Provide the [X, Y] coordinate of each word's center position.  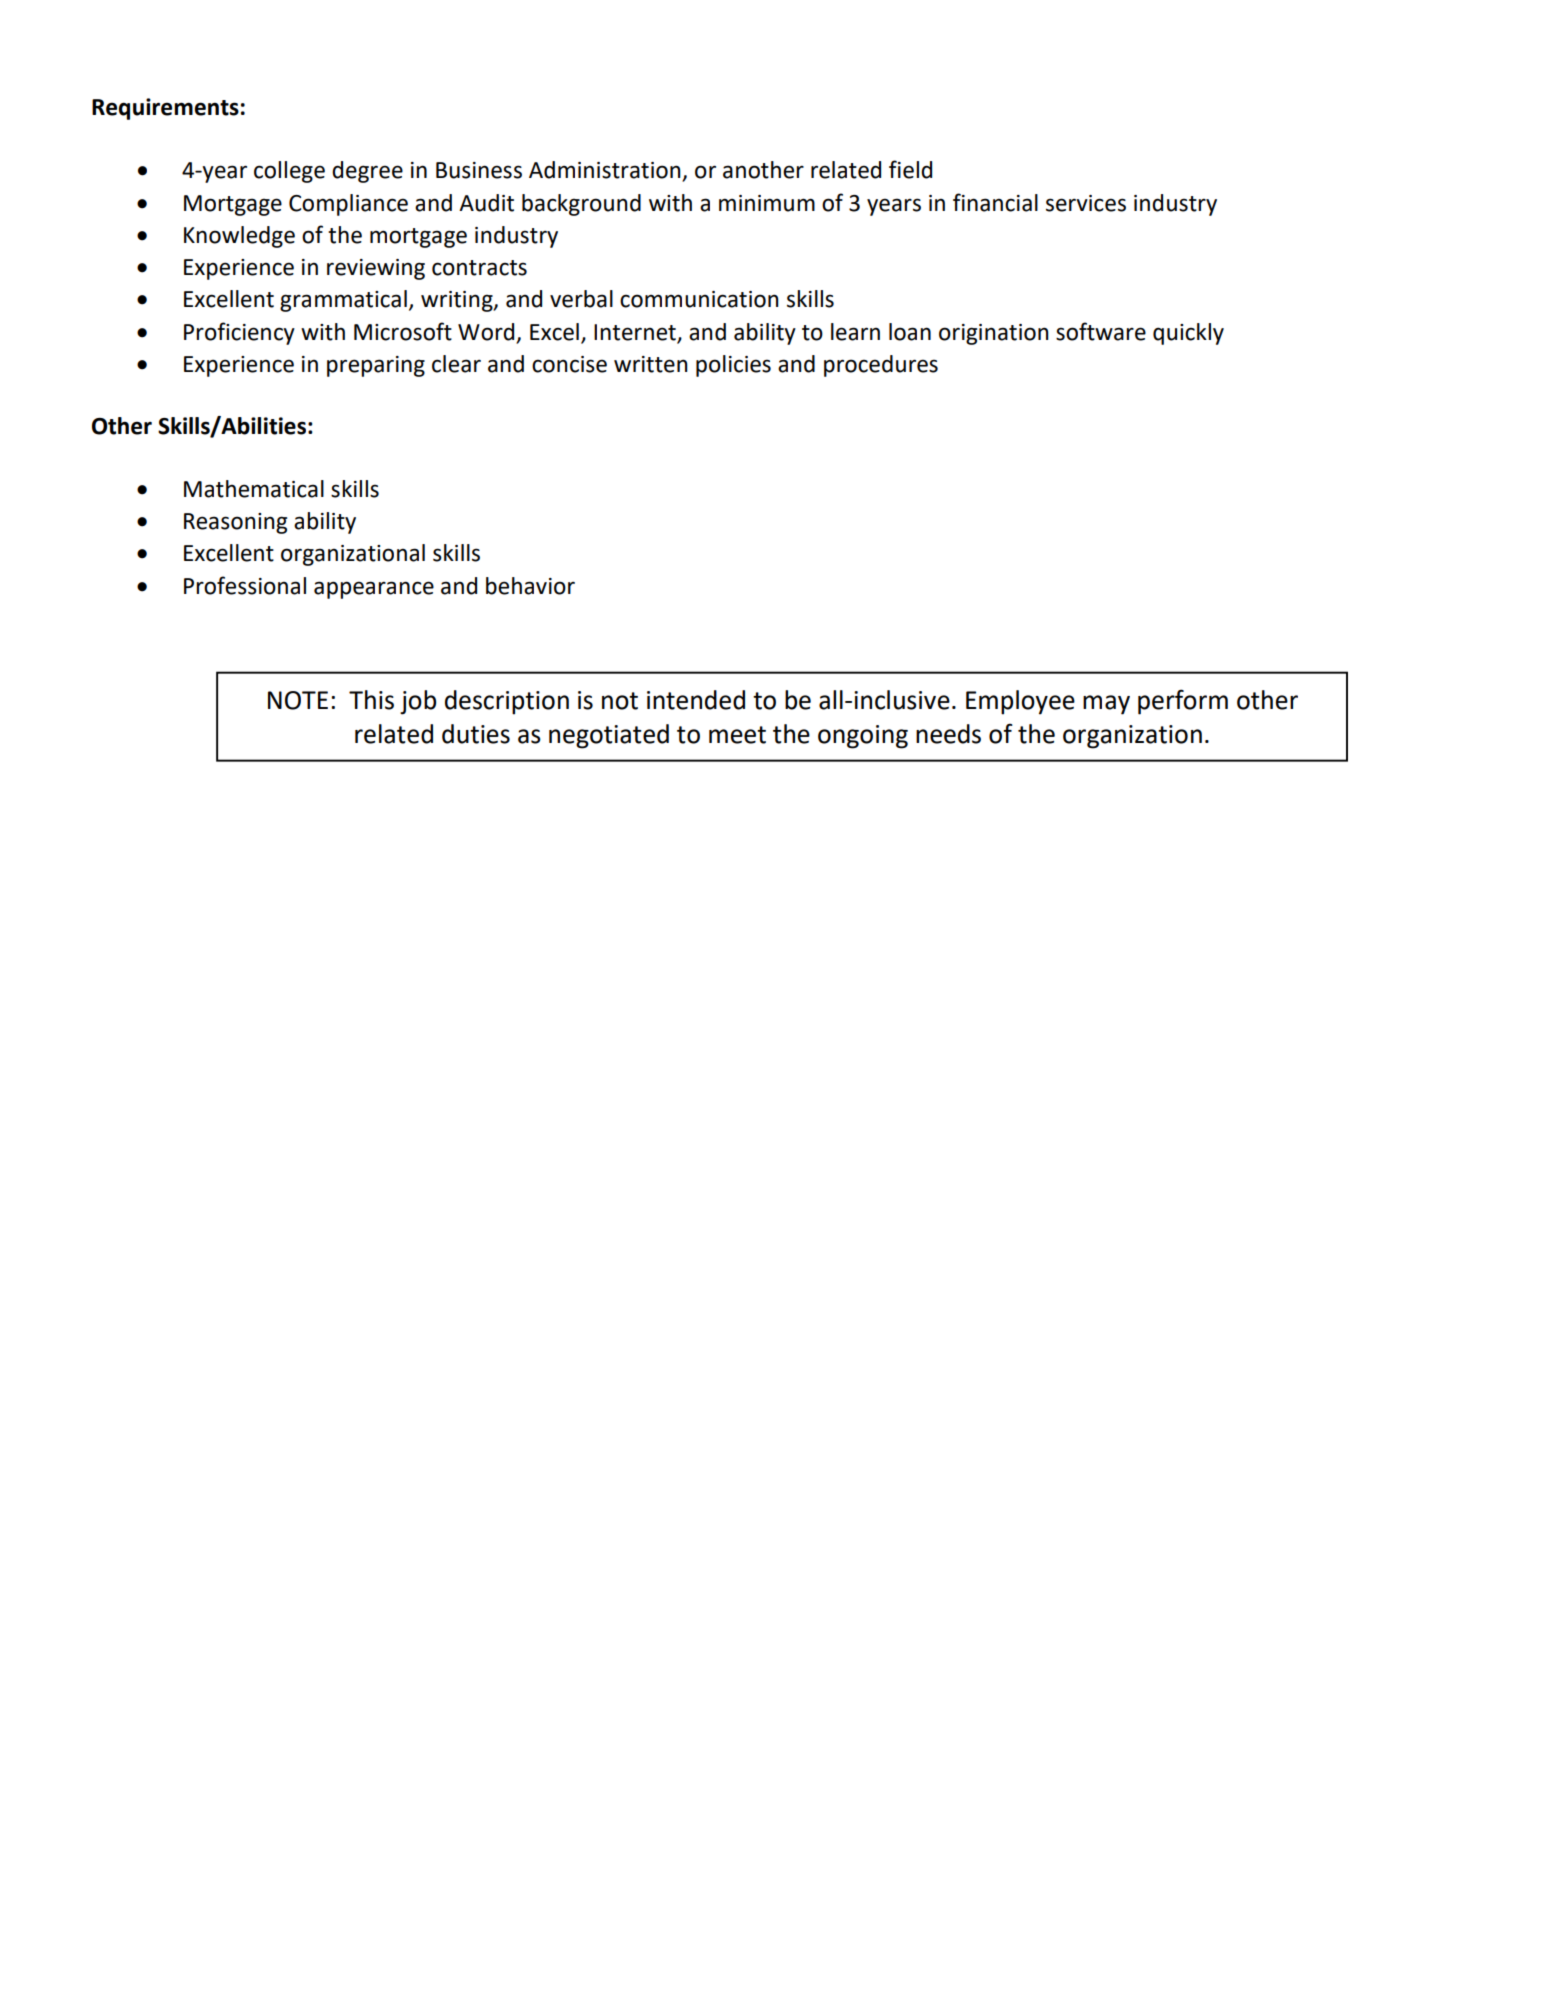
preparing [376, 366]
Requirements [165, 109]
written [651, 364]
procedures [881, 366]
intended [696, 700]
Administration [606, 171]
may [1106, 705]
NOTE [298, 700]
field [910, 169]
